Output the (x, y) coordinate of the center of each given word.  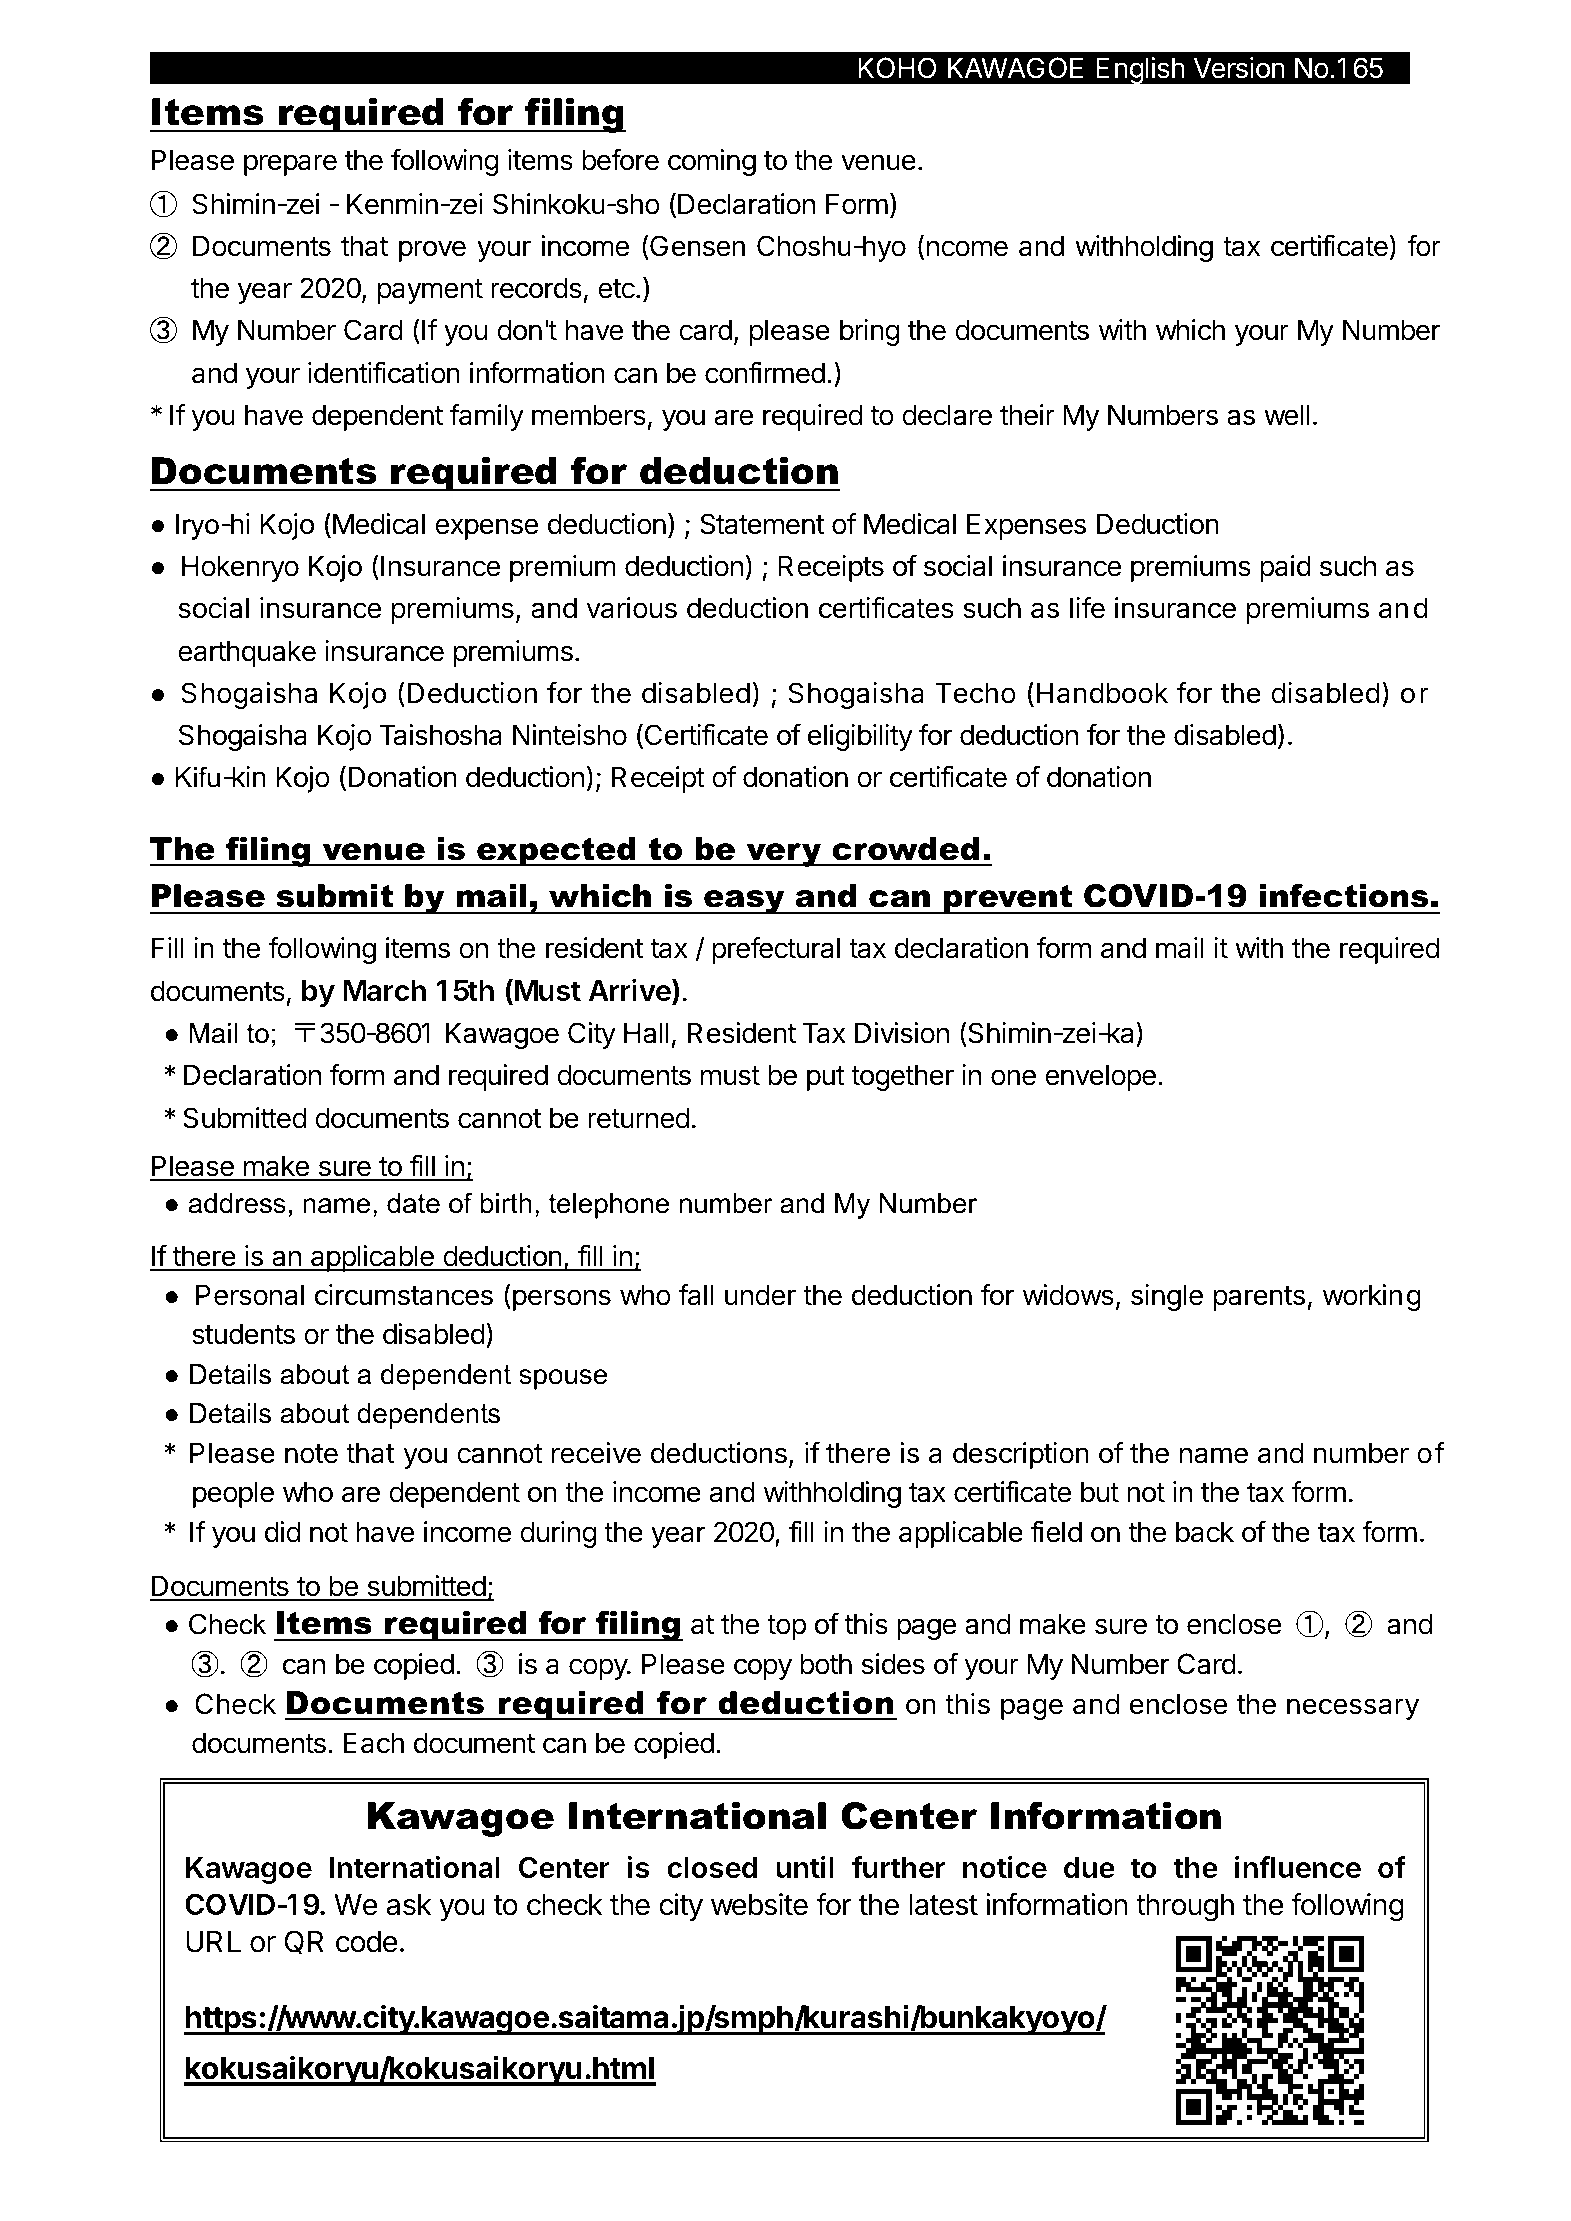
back (1205, 1532)
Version (1239, 68)
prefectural (776, 950)
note (311, 1454)
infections (1344, 896)
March (384, 990)
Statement (762, 524)
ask (409, 1905)
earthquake (247, 653)
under (760, 1295)
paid (1285, 568)
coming (712, 162)
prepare (290, 165)
